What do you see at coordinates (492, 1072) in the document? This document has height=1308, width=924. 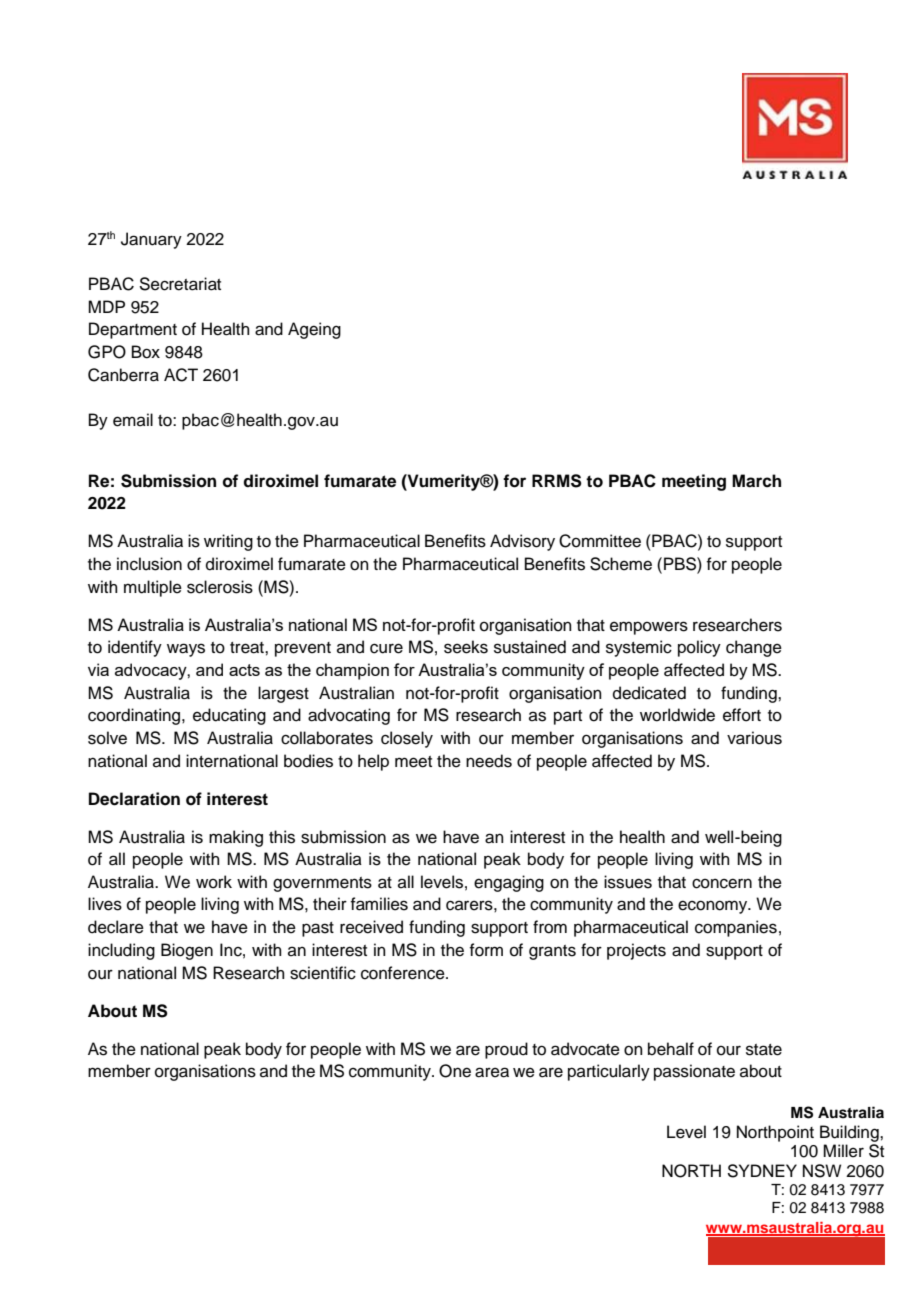 I see `area` at bounding box center [492, 1072].
